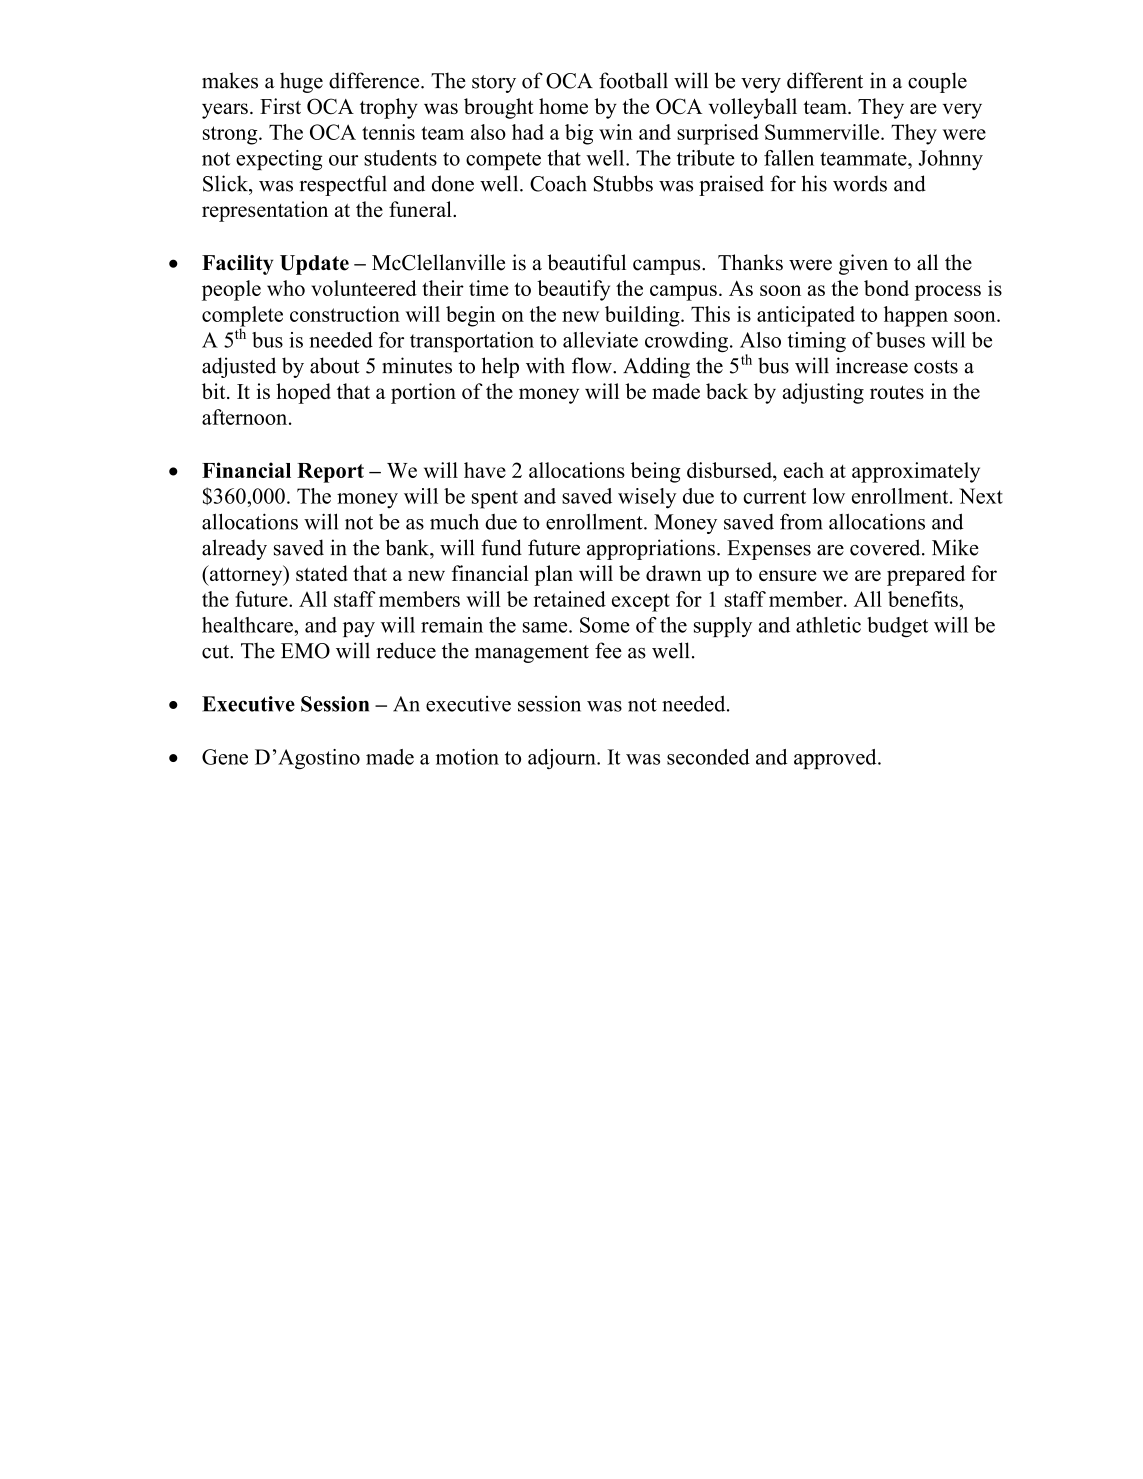 The height and width of the screenshot is (1479, 1143). What do you see at coordinates (937, 82) in the screenshot?
I see `couple` at bounding box center [937, 82].
